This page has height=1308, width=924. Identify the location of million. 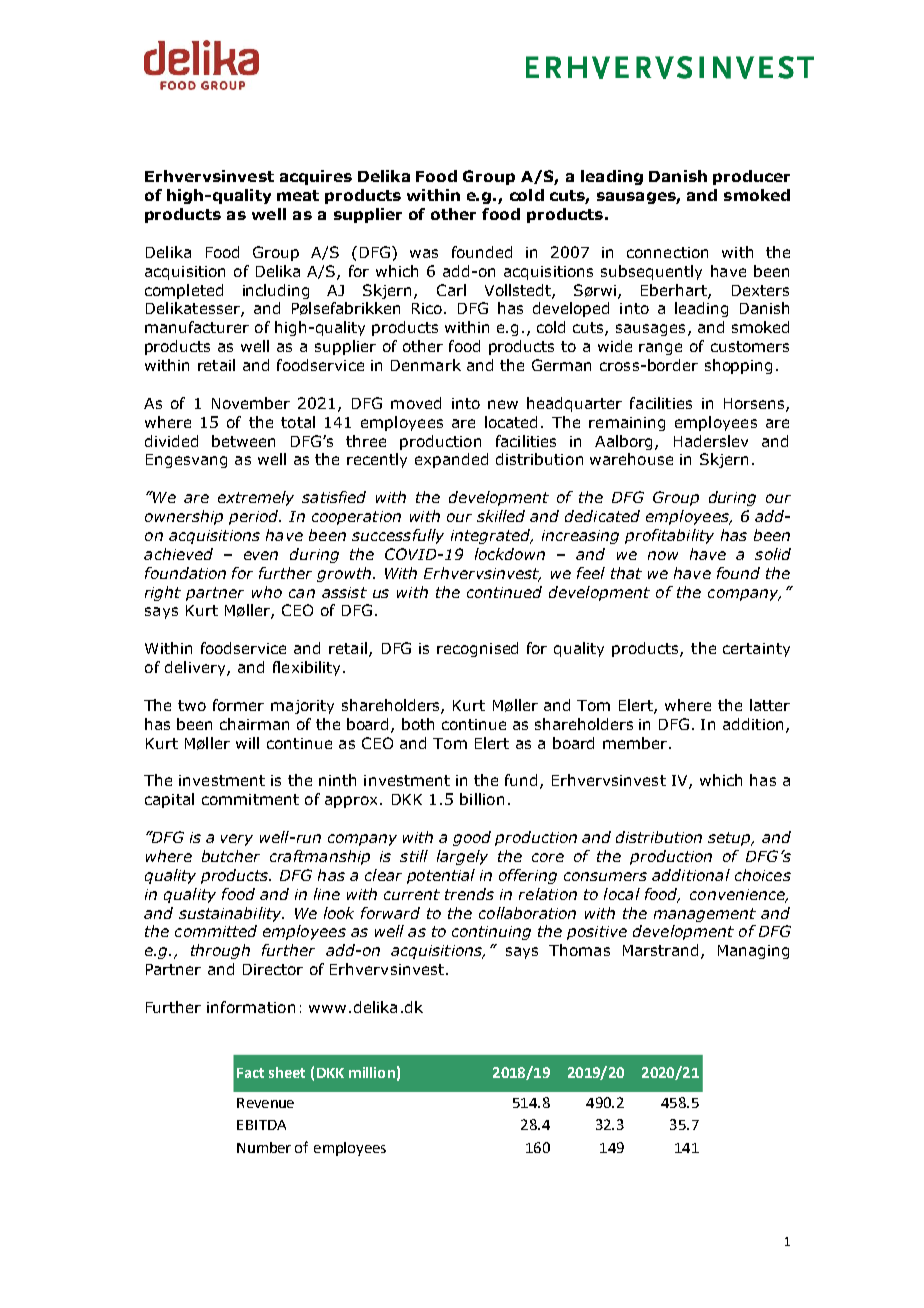
(372, 1072).
